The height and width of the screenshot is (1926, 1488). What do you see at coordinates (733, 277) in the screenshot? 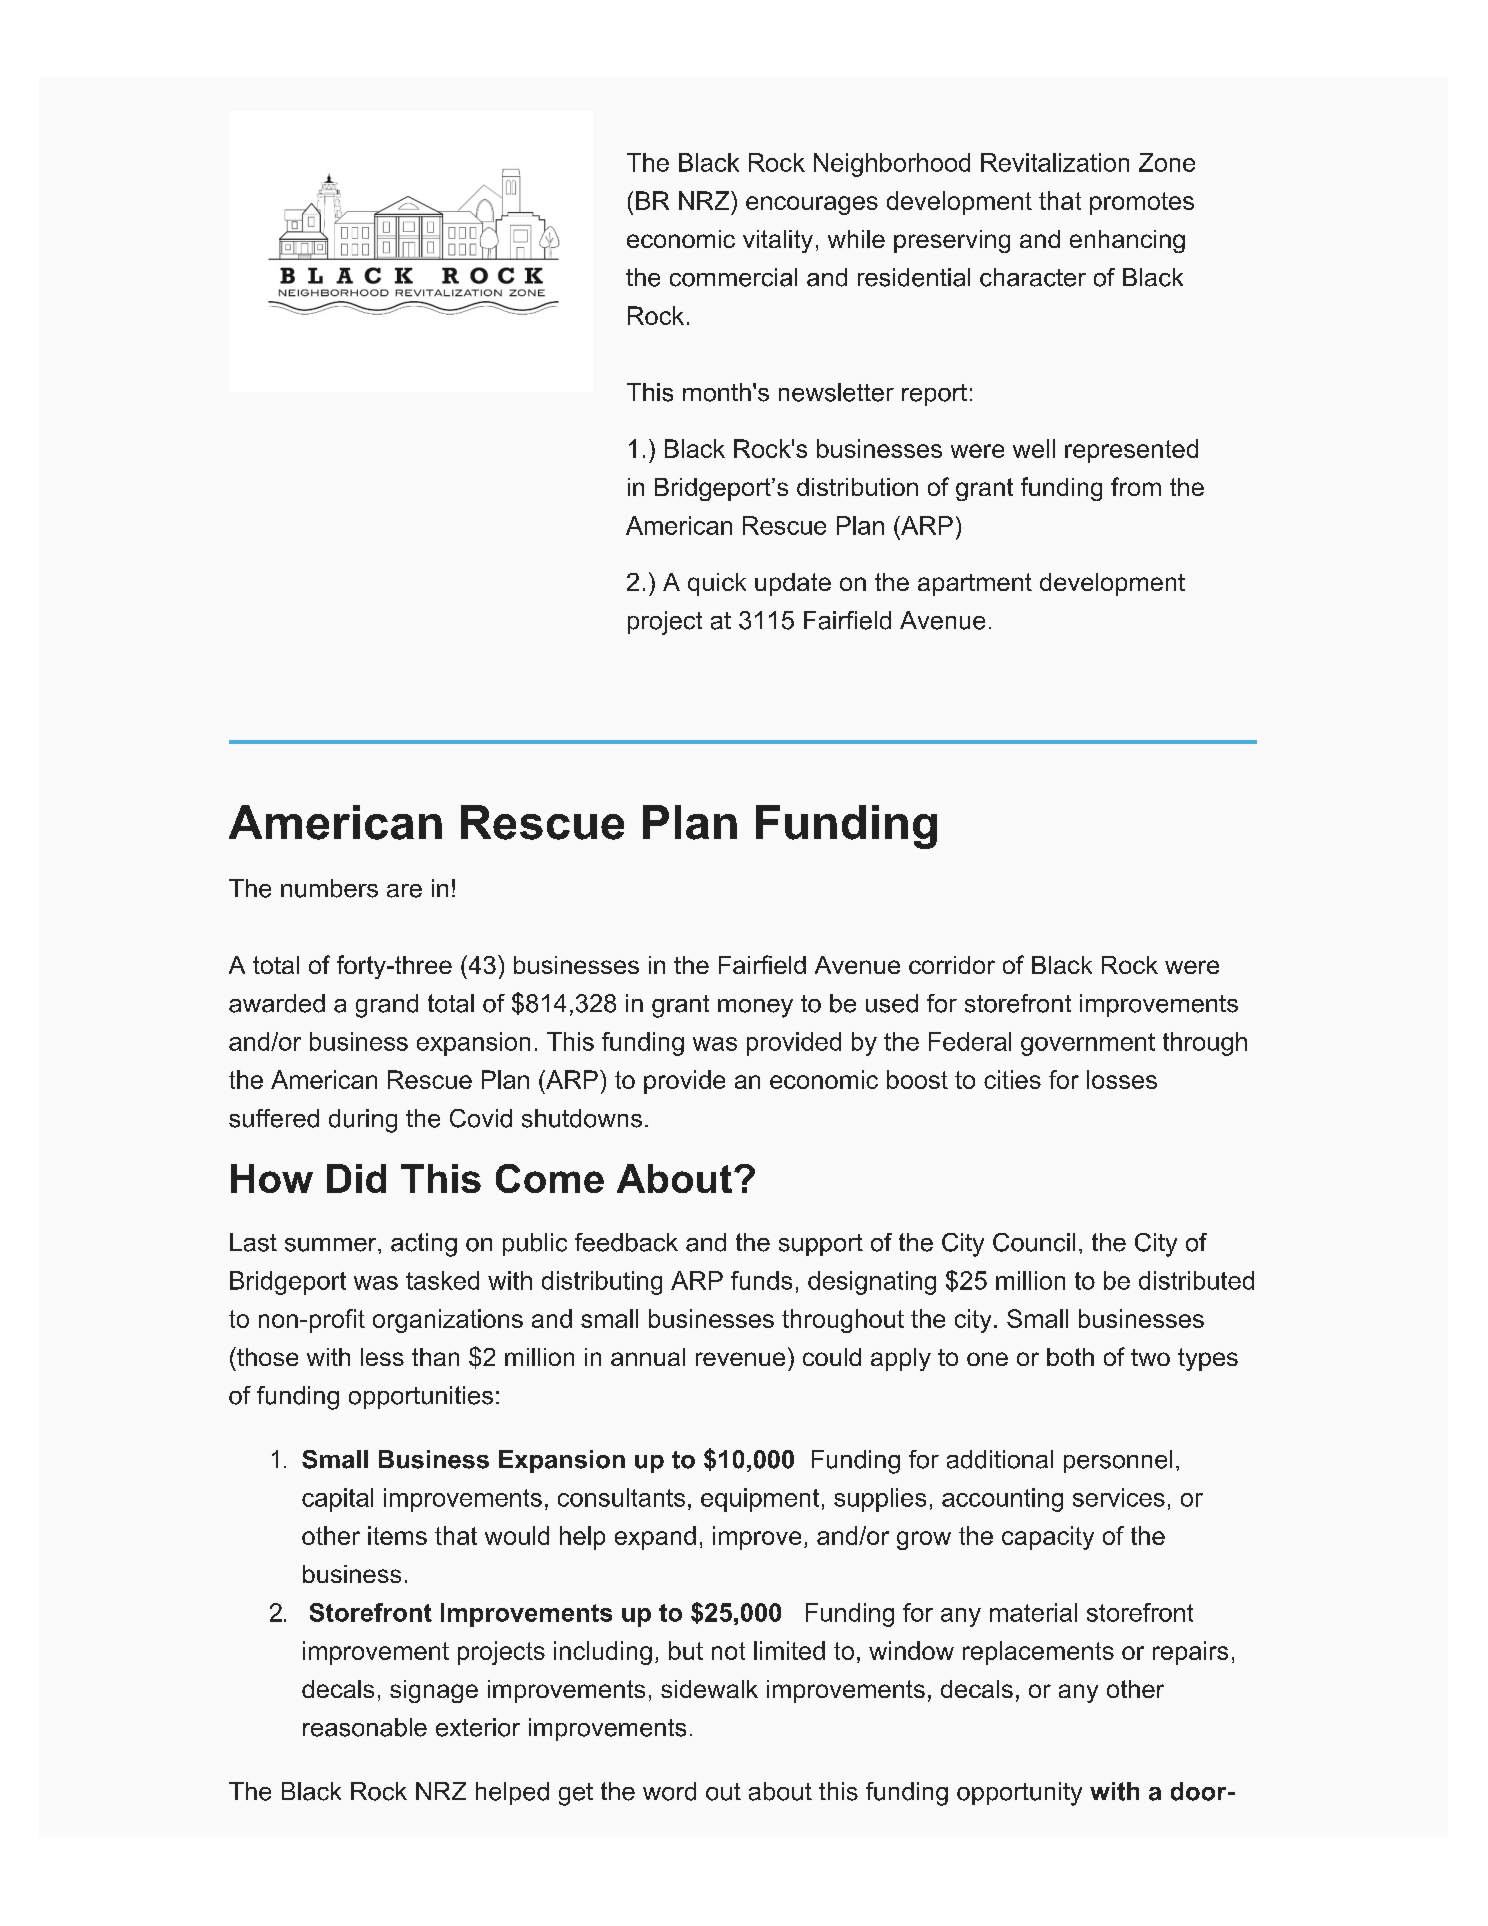
I see `commercial` at bounding box center [733, 277].
